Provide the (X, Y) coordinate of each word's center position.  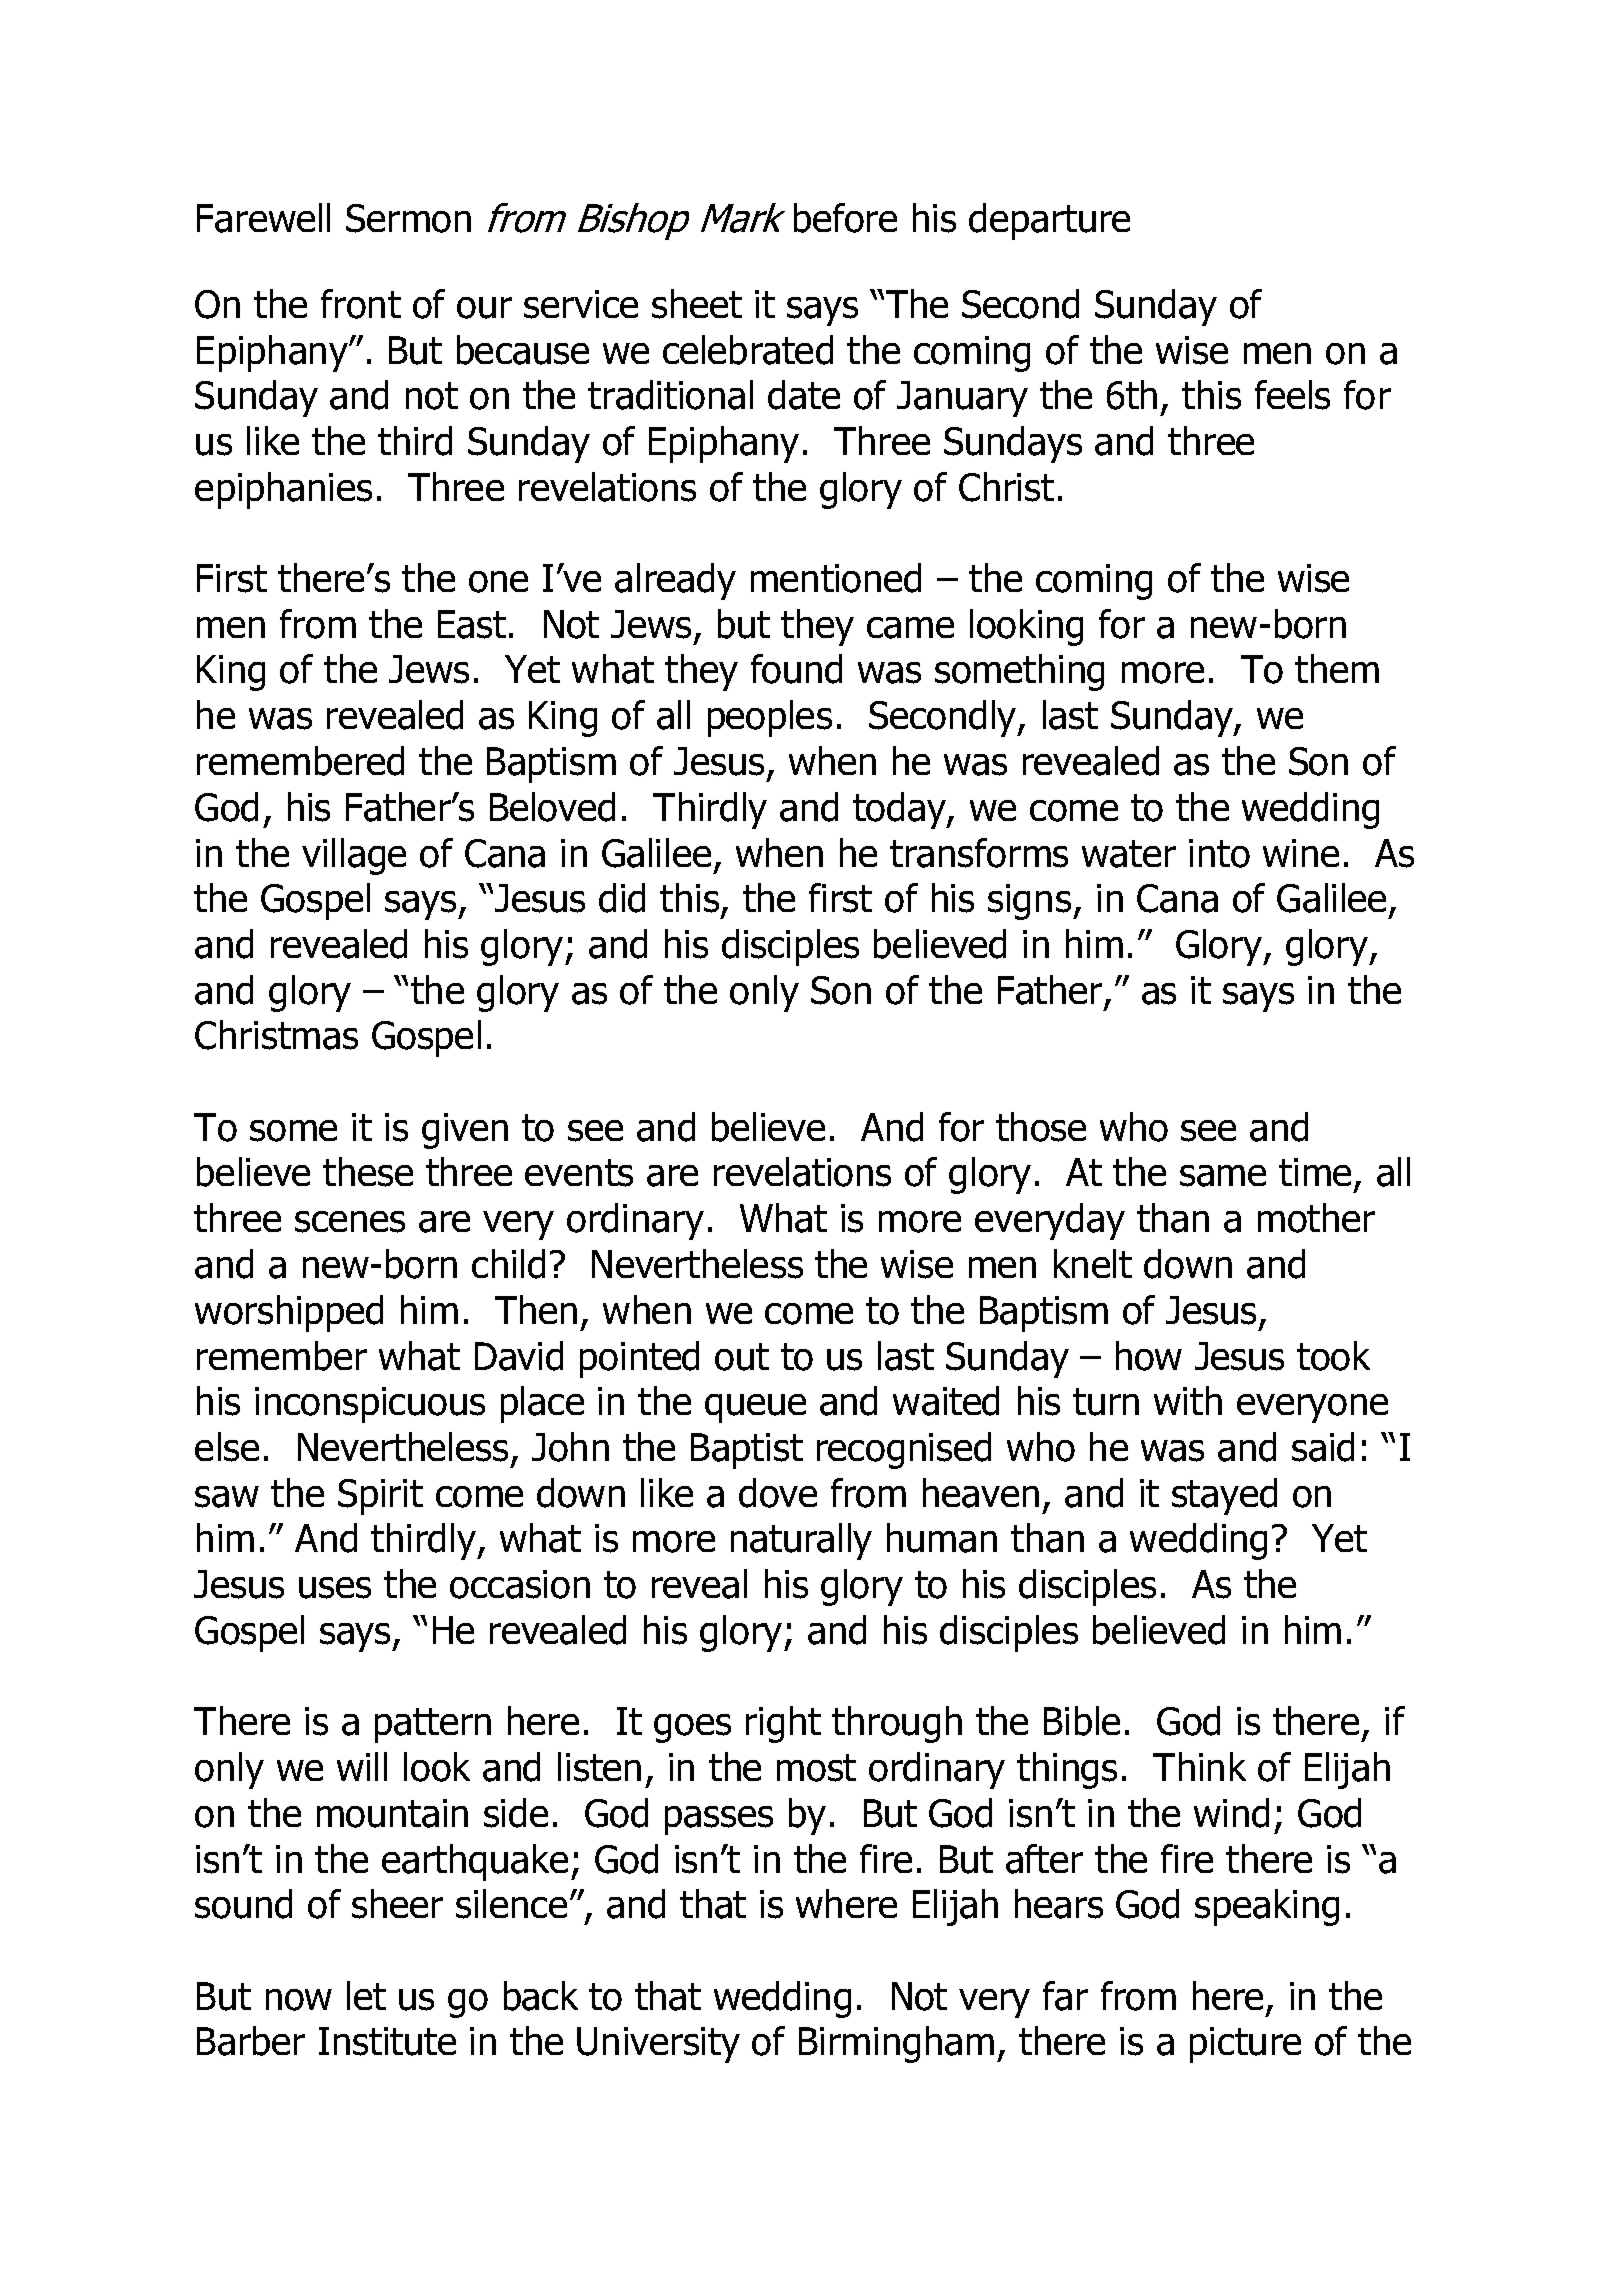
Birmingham (896, 2044)
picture (1245, 2045)
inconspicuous (370, 1405)
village (354, 856)
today (900, 810)
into (1219, 853)
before (845, 218)
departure (1049, 221)
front (361, 304)
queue (755, 1408)
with (1188, 1400)
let (366, 1995)
